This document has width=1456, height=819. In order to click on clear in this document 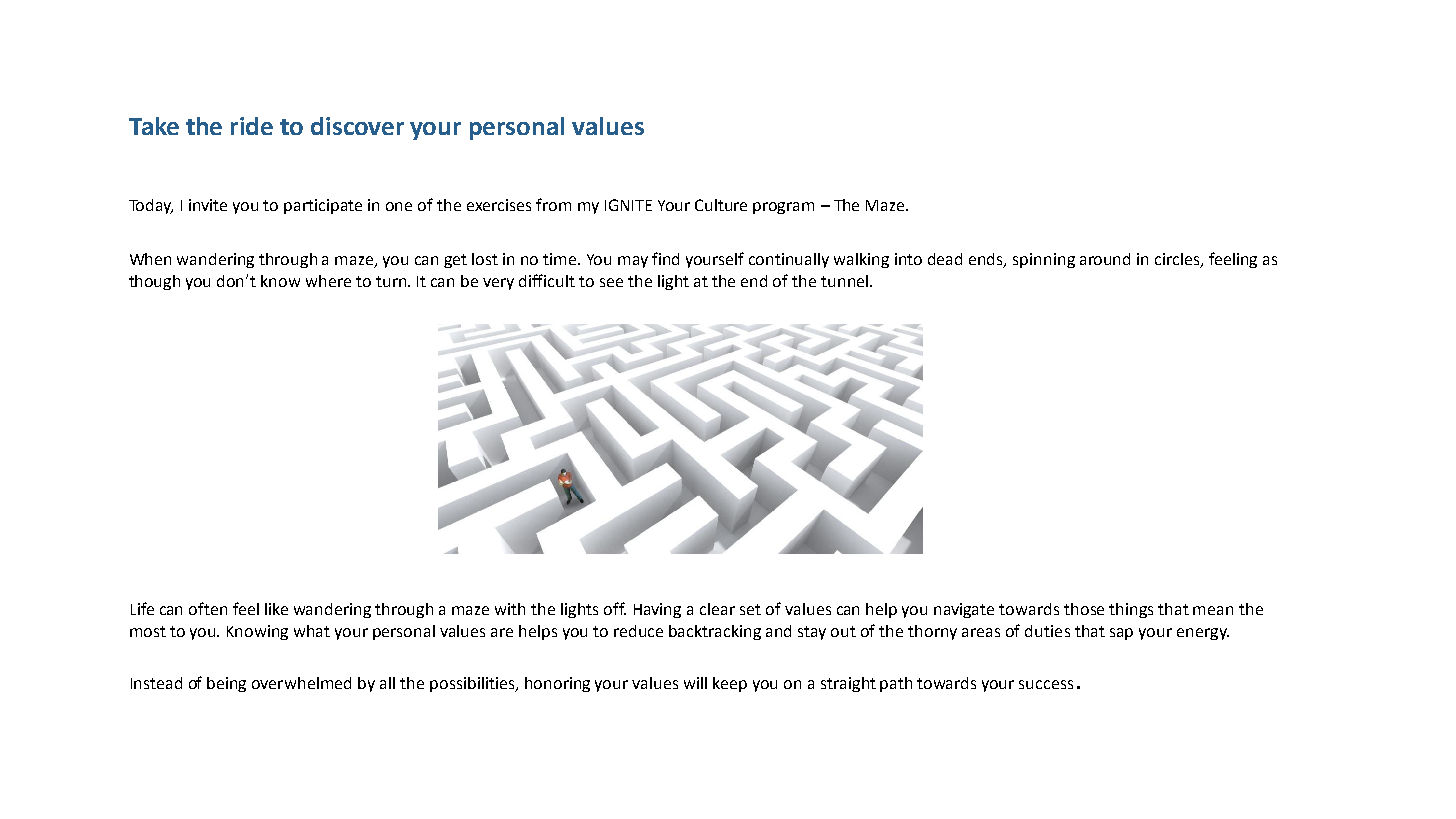, I will do `click(717, 609)`.
